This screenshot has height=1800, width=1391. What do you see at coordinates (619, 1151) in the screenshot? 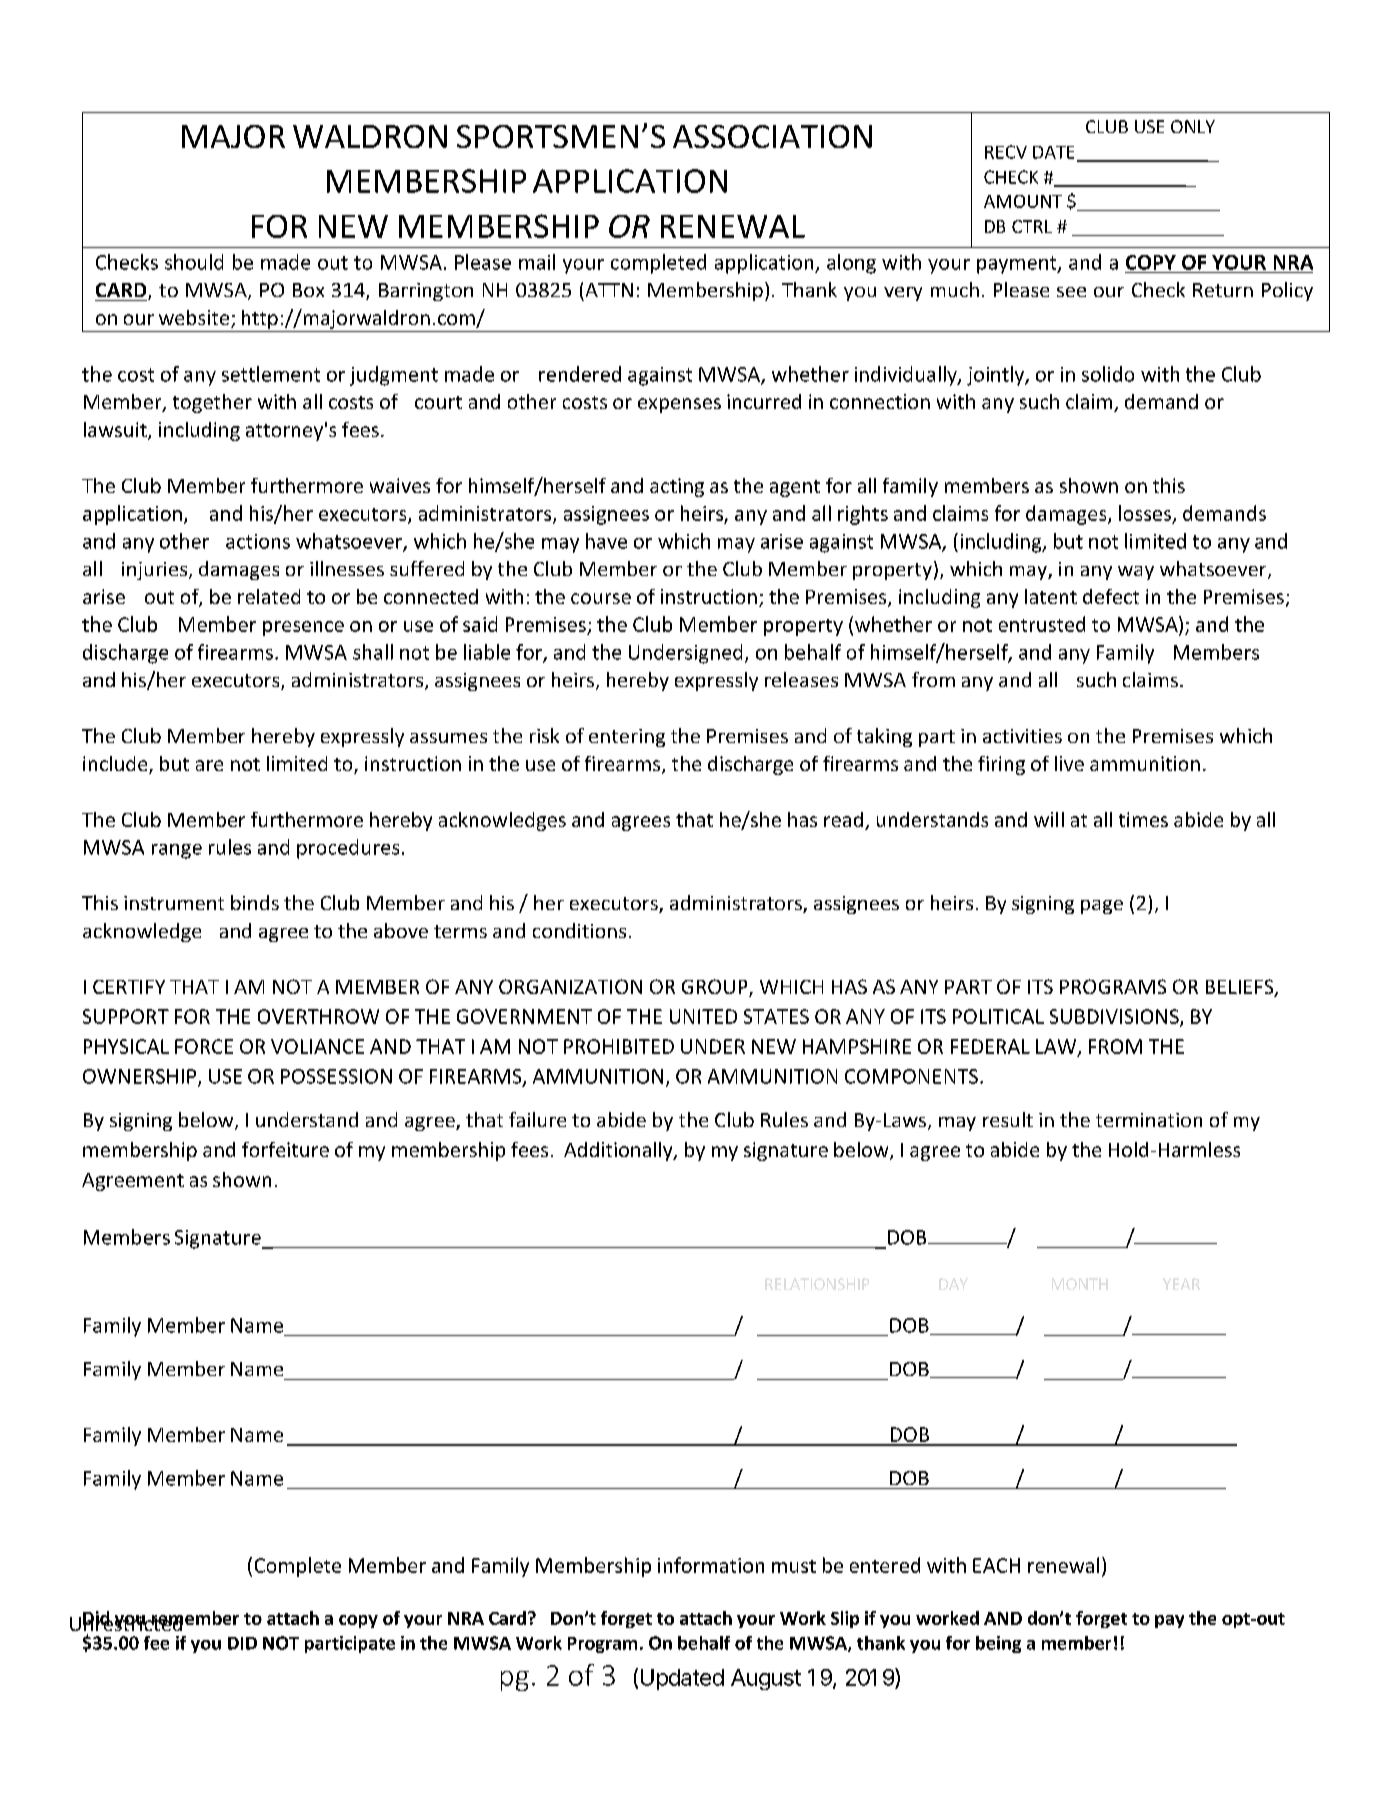
I see `Additionally` at bounding box center [619, 1151].
